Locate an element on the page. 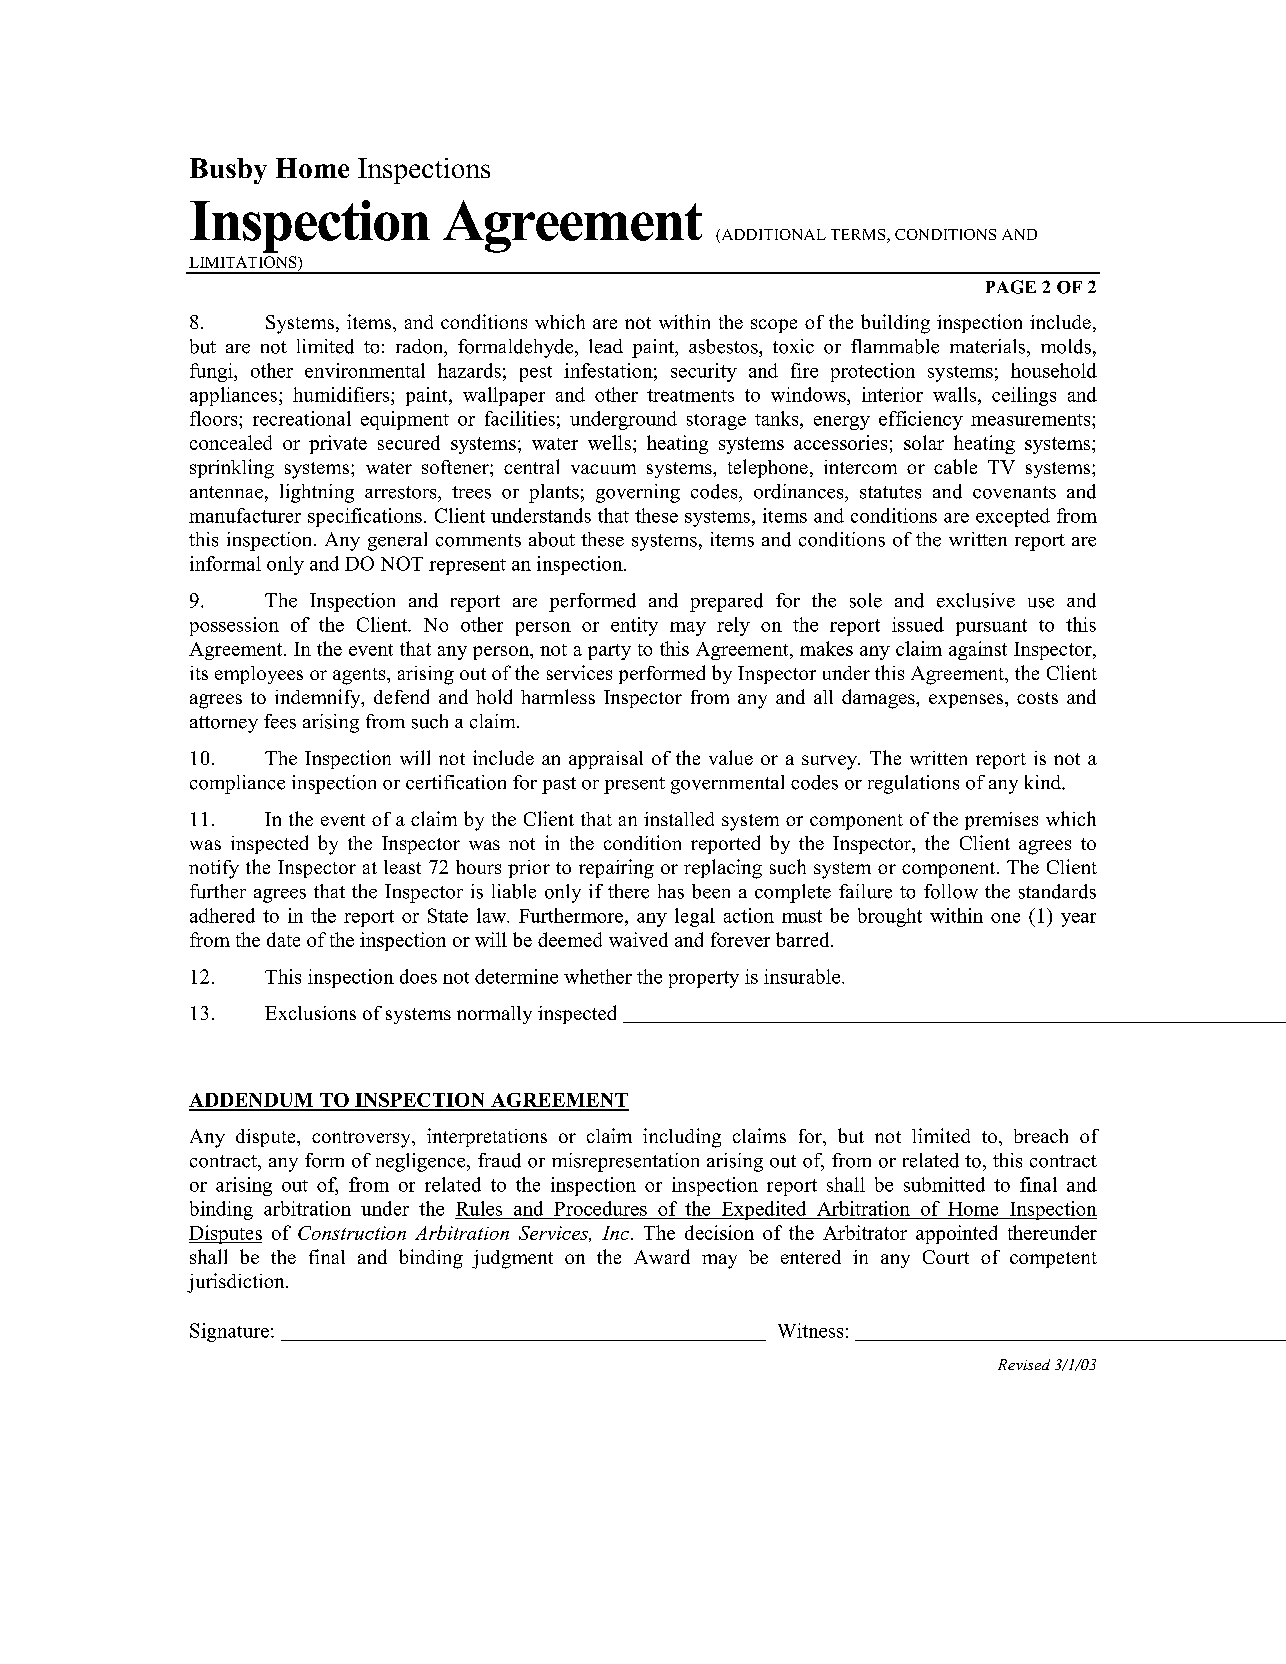  ADDITIONAL is located at coordinates (772, 236).
